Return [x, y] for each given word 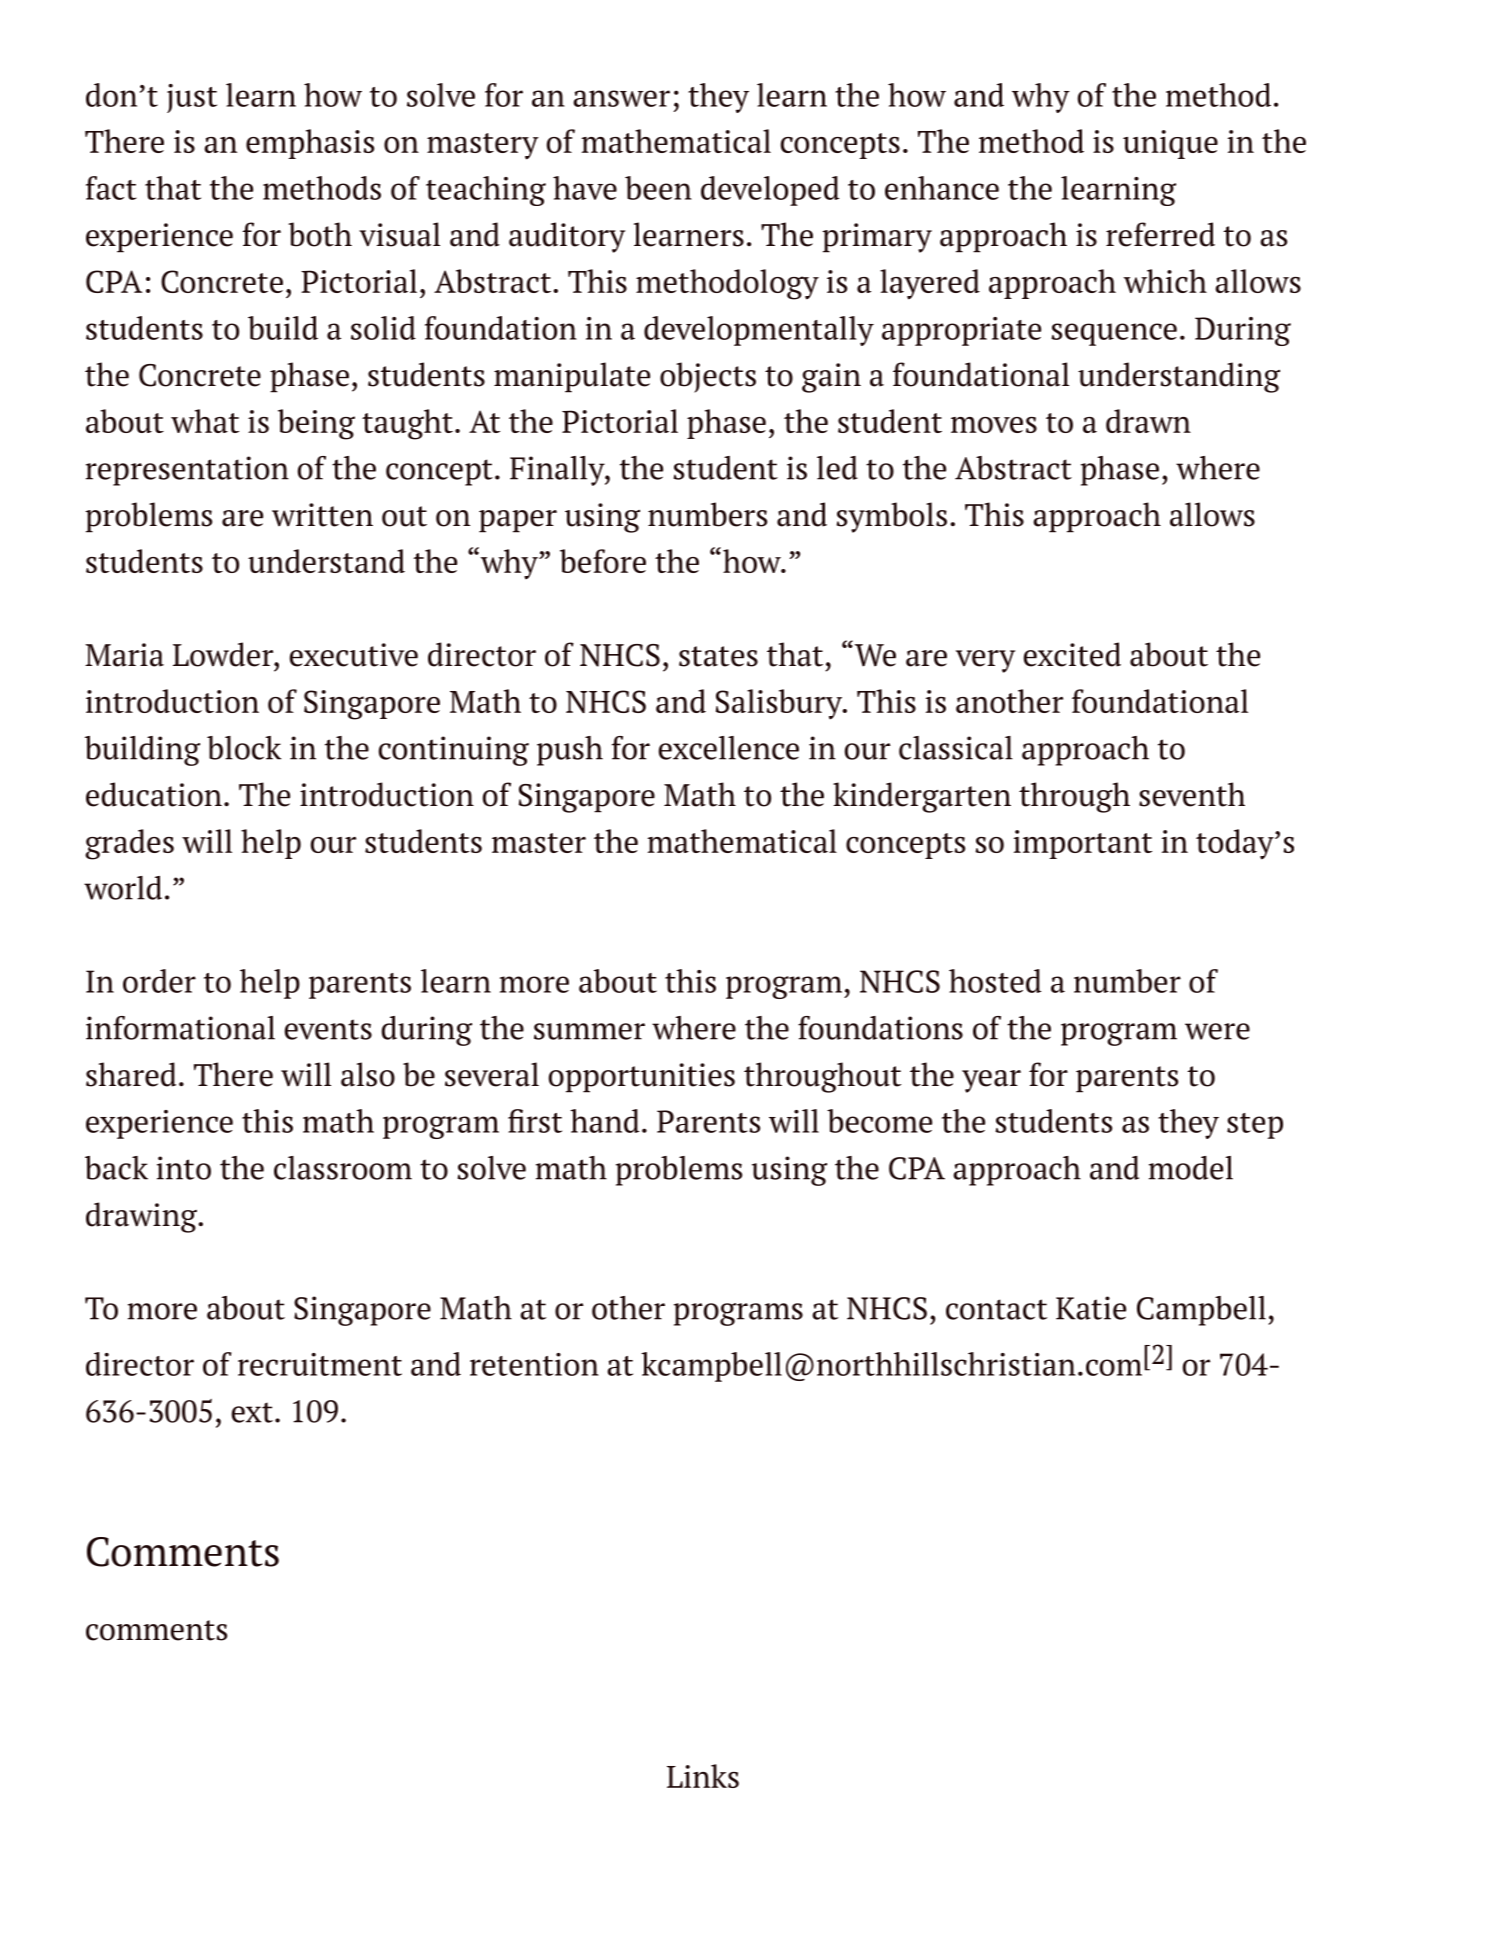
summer [589, 1031]
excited [1072, 654]
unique [1170, 144]
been [658, 188]
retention [534, 1364]
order [159, 981]
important [1083, 844]
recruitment [320, 1364]
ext [252, 1412]
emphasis [310, 144]
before [603, 561]
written [322, 515]
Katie [1091, 1308]
